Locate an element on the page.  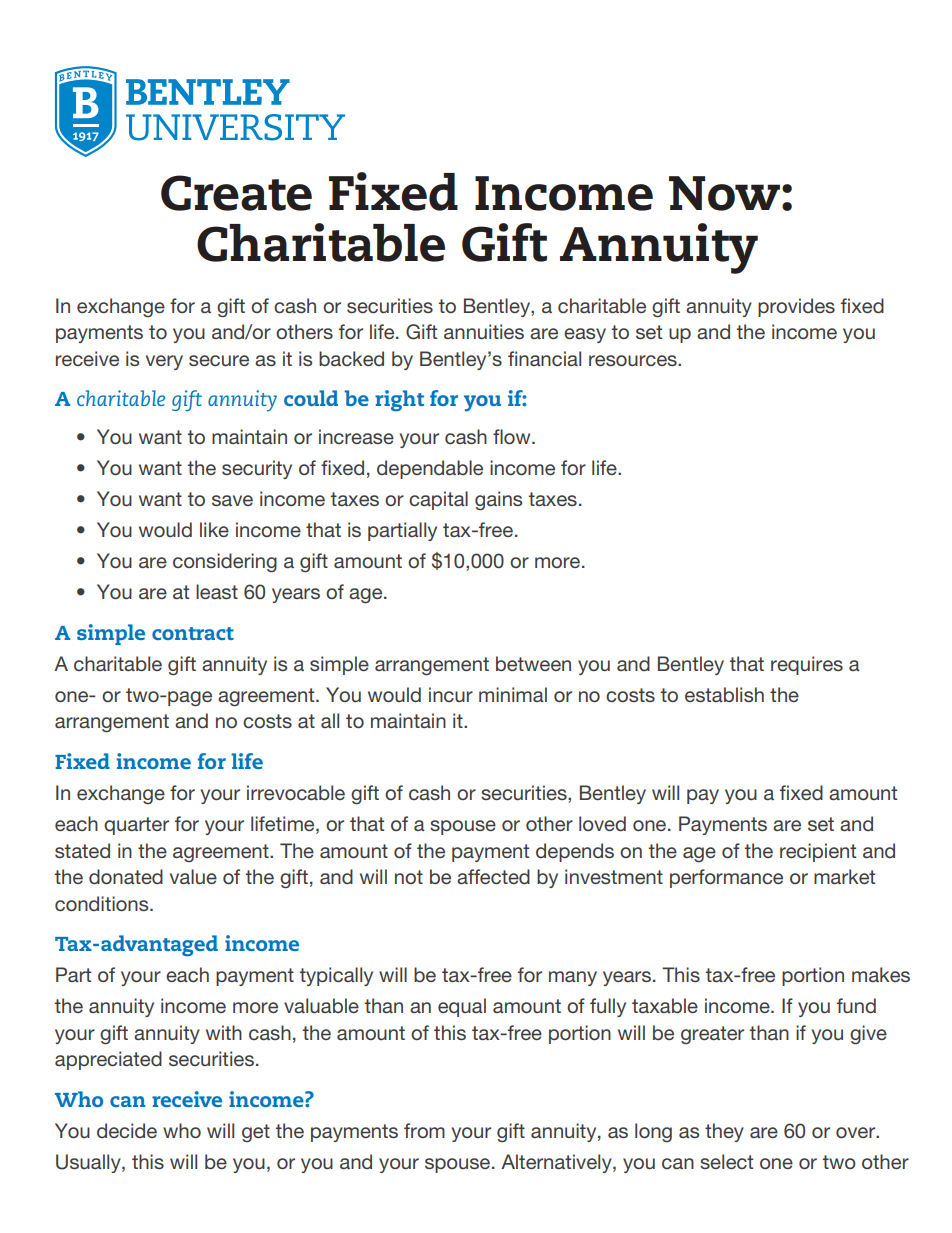
provides is located at coordinates (796, 307).
